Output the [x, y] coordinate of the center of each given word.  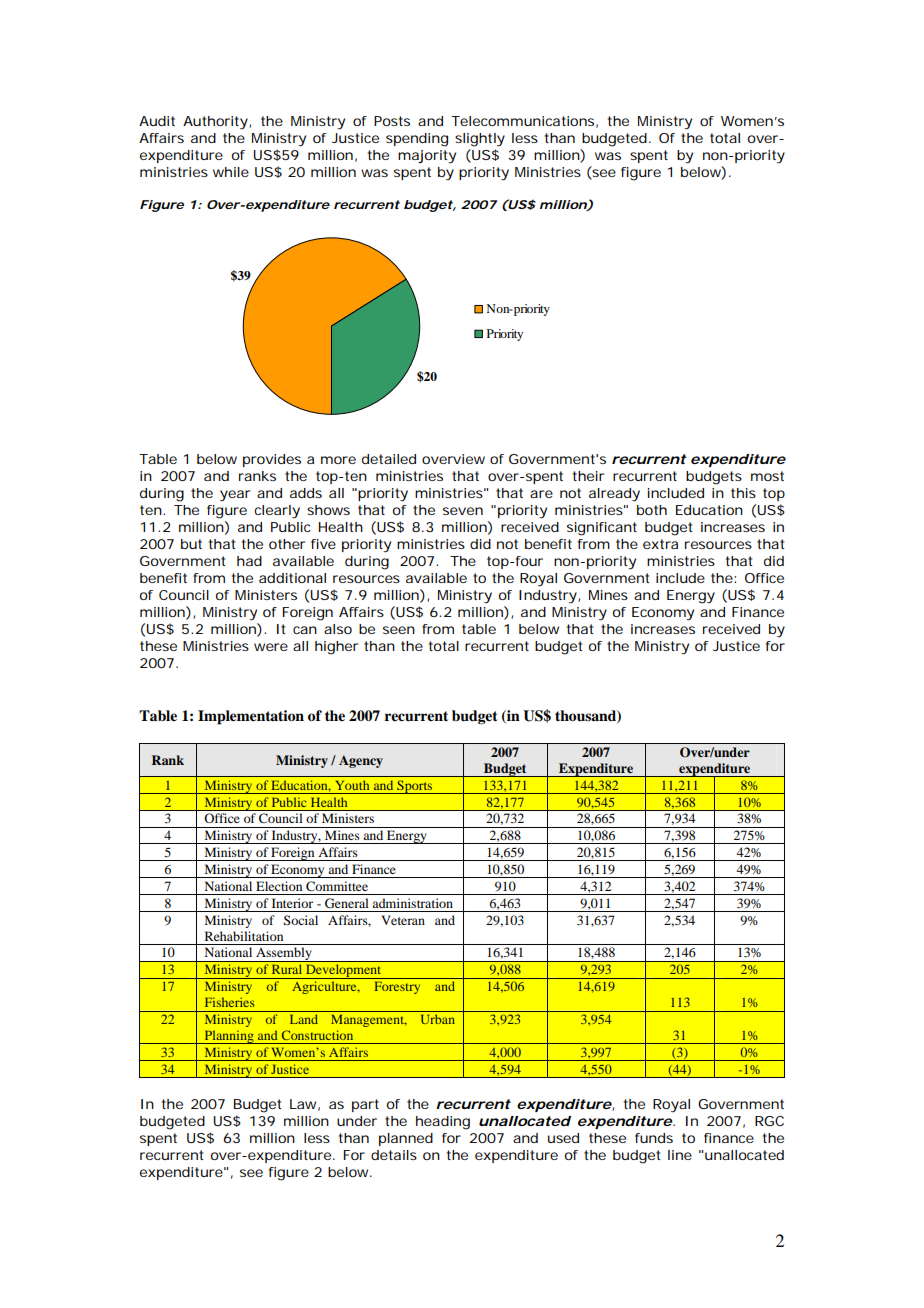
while [231, 172]
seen [399, 630]
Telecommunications [524, 122]
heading [443, 1123]
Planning [229, 1037]
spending [417, 140]
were [271, 647]
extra [660, 544]
